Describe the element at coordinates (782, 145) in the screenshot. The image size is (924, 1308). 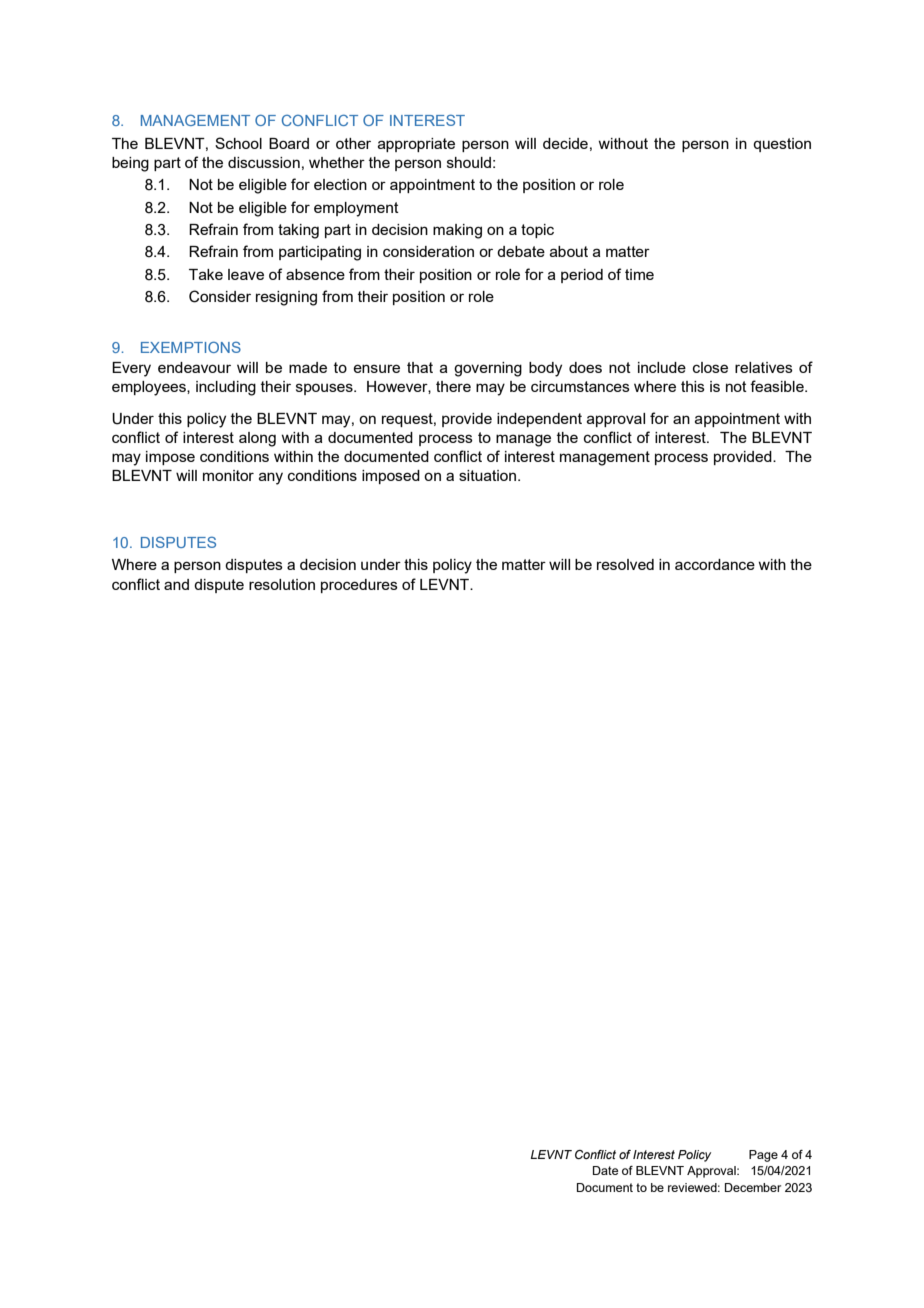
I see `question` at that location.
